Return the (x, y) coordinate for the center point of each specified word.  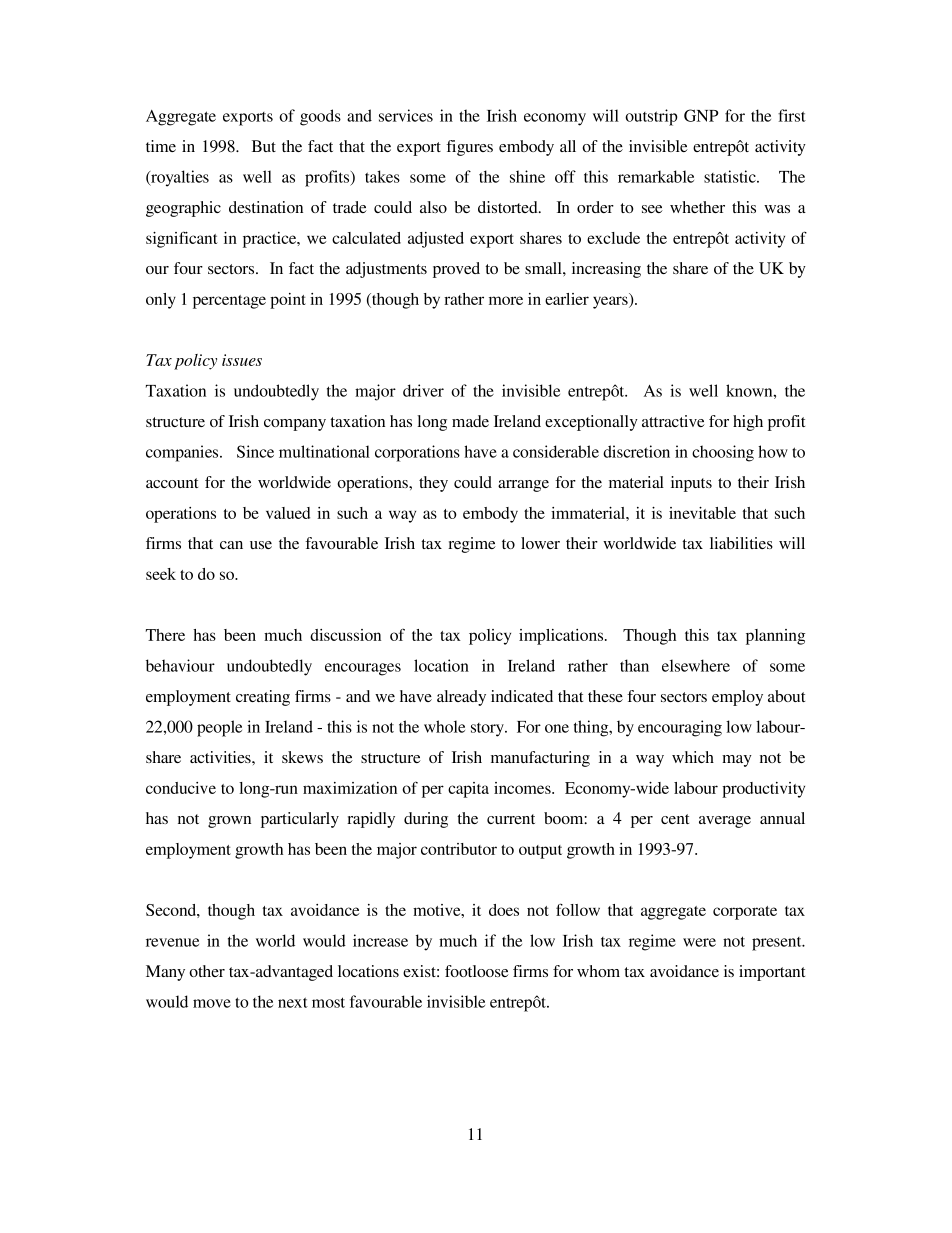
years (611, 302)
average (725, 822)
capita (468, 790)
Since (255, 451)
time (161, 146)
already (461, 698)
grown (229, 822)
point (288, 301)
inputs (691, 484)
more (506, 300)
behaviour (180, 665)
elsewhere (696, 665)
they (433, 484)
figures (469, 148)
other (207, 971)
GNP (701, 115)
